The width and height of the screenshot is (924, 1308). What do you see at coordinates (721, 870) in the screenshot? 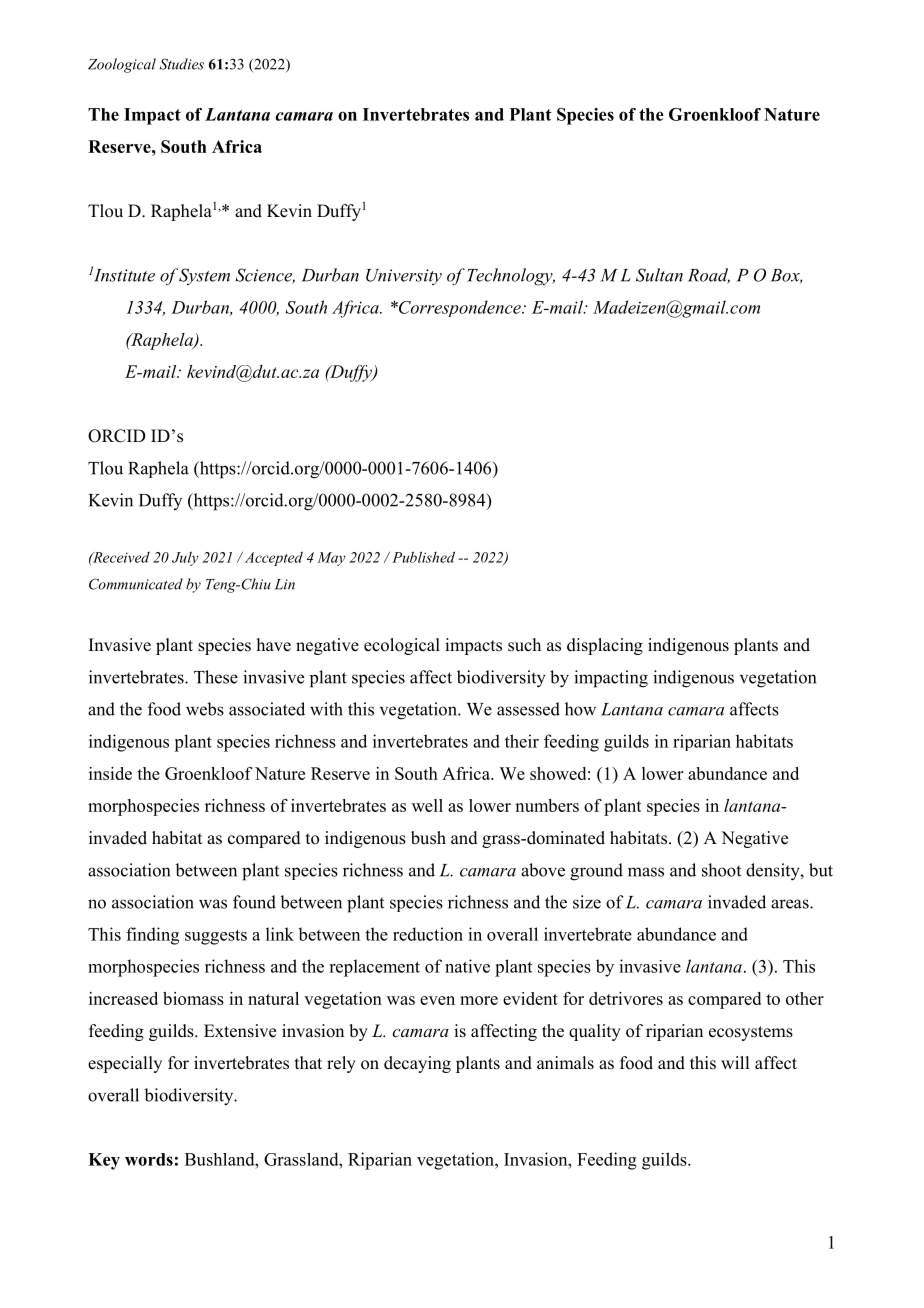
I see `shoot` at bounding box center [721, 870].
